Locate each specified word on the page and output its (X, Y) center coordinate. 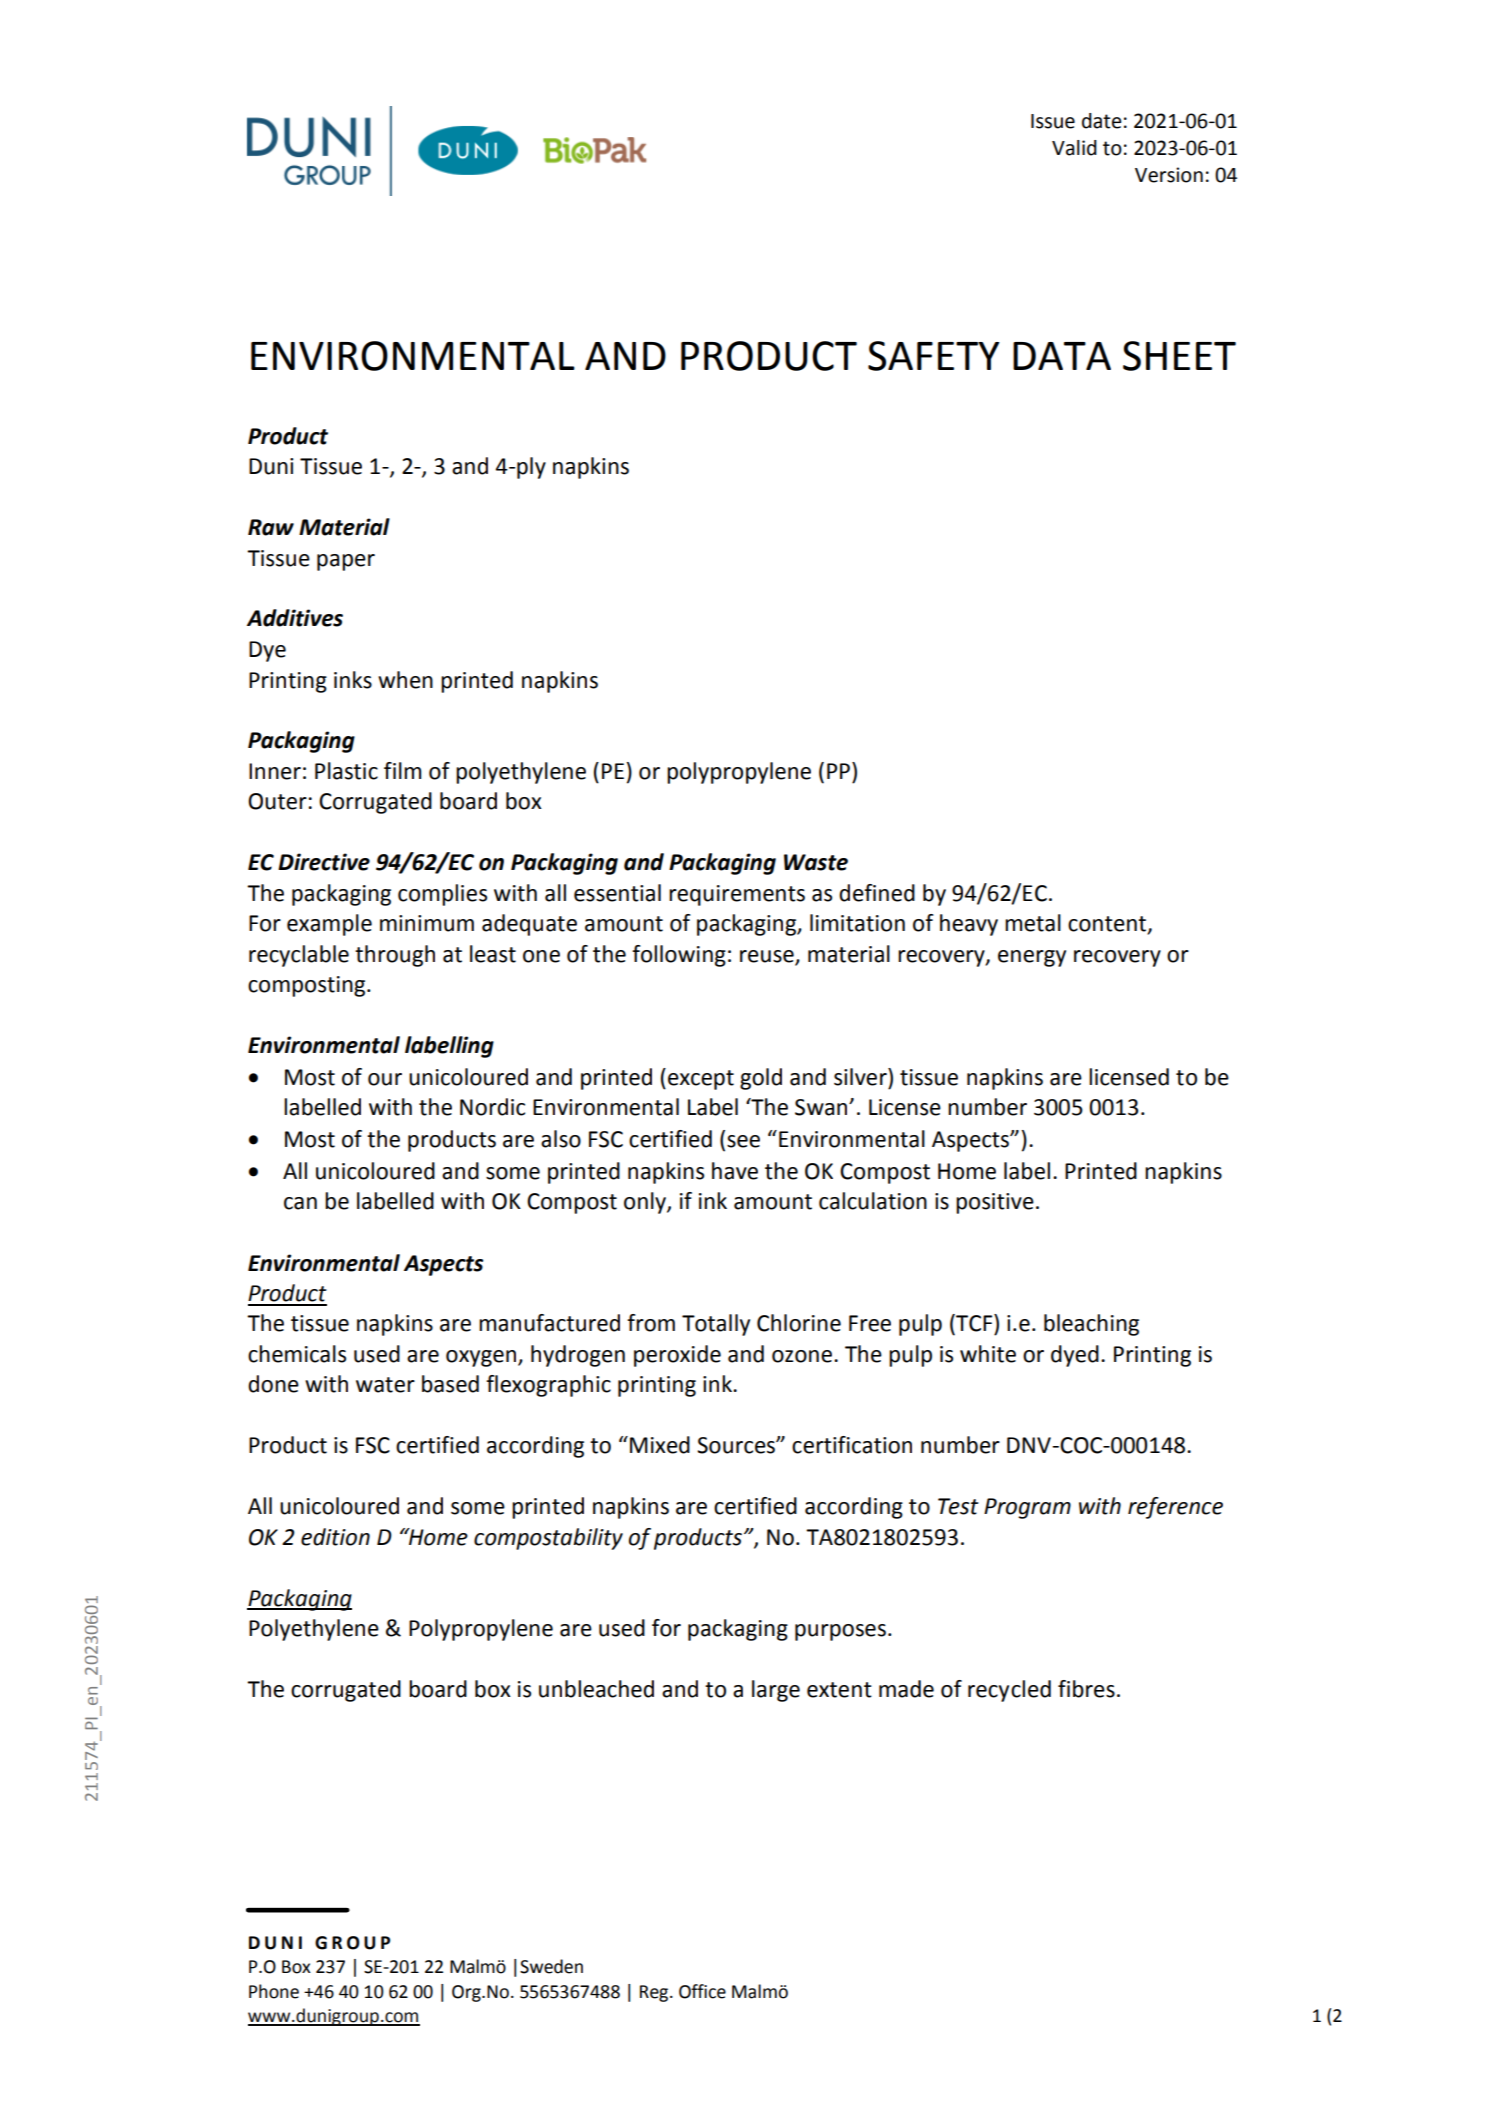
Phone (274, 1991)
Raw (271, 527)
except (701, 1080)
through (395, 956)
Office (702, 1991)
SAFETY (933, 356)
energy (1032, 958)
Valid (1074, 148)
